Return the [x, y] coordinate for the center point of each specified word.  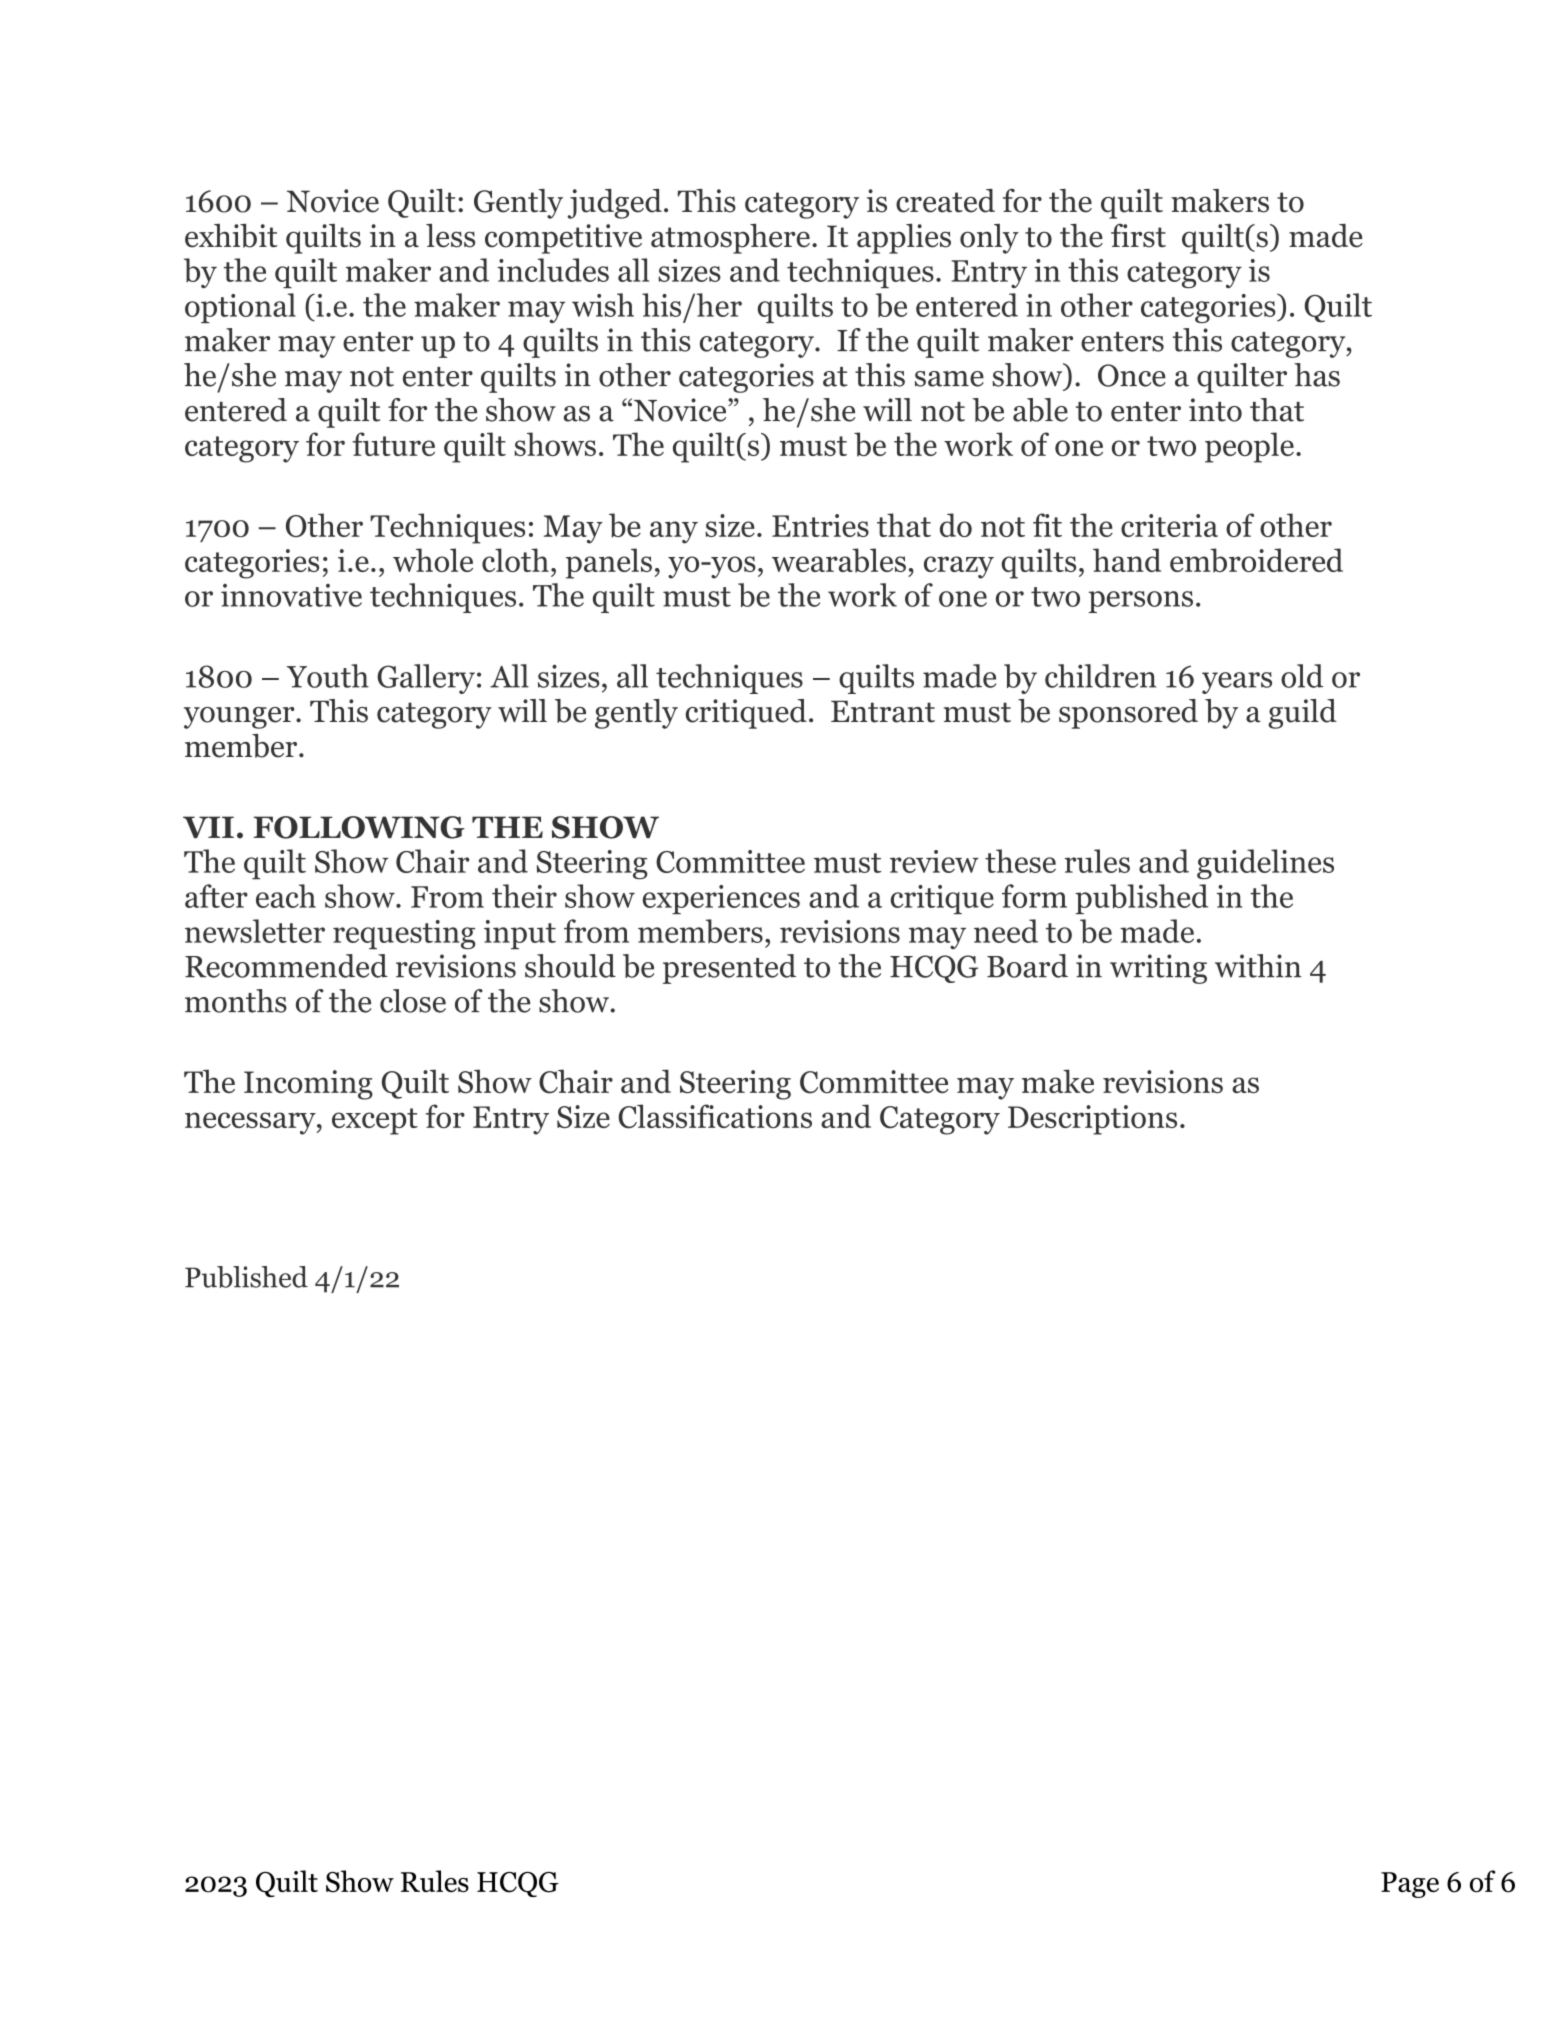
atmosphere [730, 239]
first [1138, 235]
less [450, 236]
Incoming [308, 1085]
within [1258, 966]
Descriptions [1092, 1120]
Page [1410, 1885]
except [375, 1121]
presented [729, 969]
